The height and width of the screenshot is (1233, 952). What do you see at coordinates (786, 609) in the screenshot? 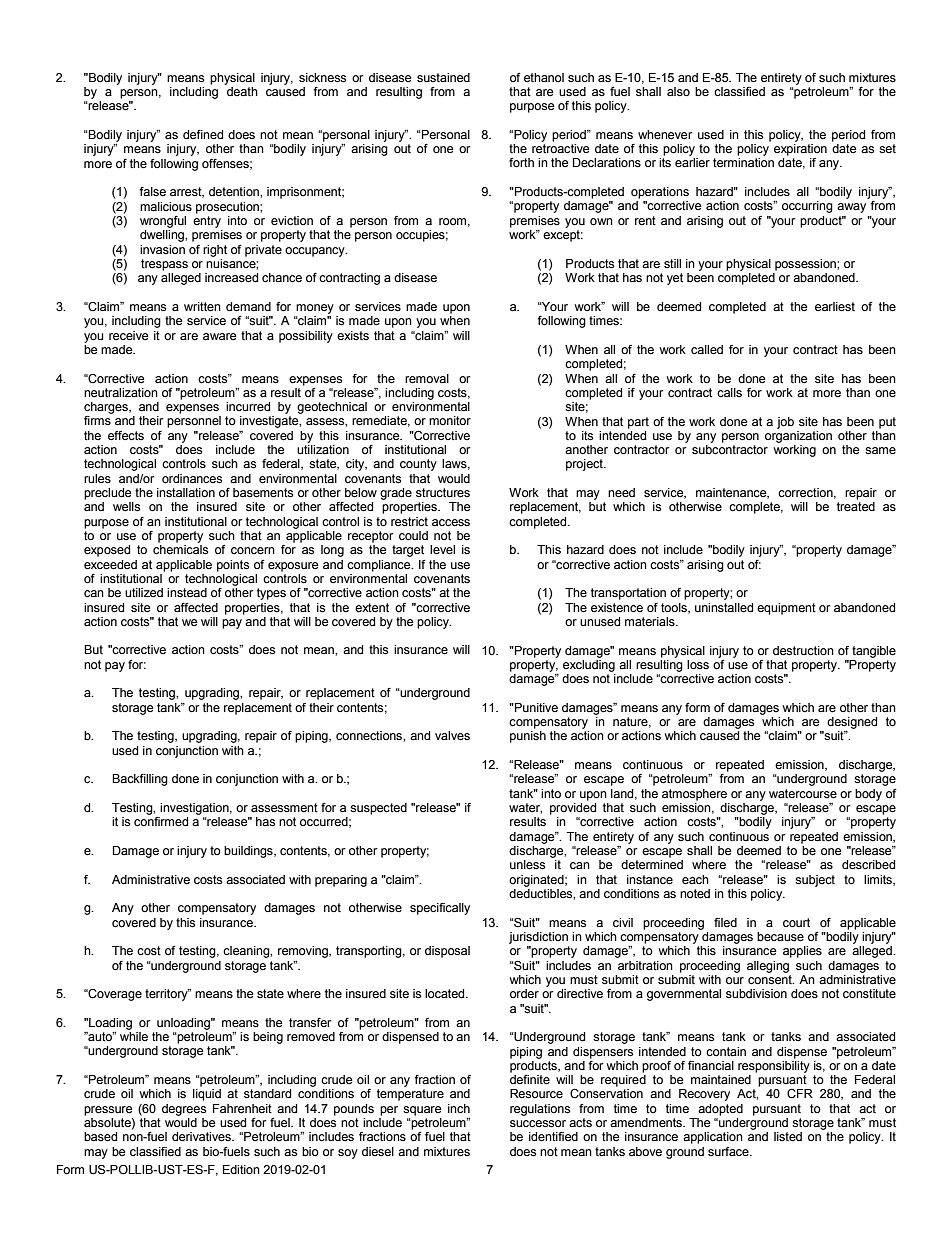
I see `equipment` at bounding box center [786, 609].
